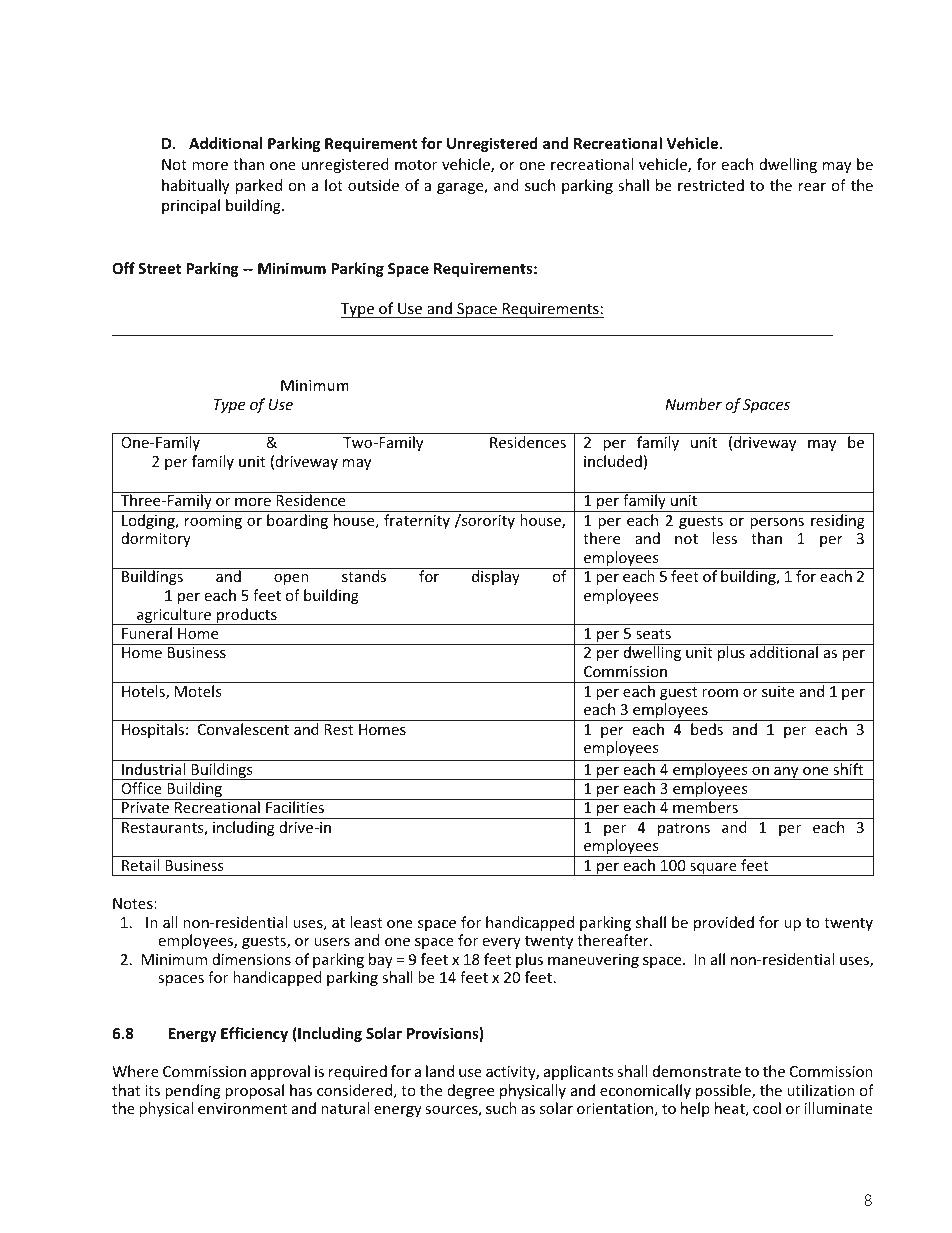 The image size is (952, 1233). I want to click on motor, so click(416, 165).
